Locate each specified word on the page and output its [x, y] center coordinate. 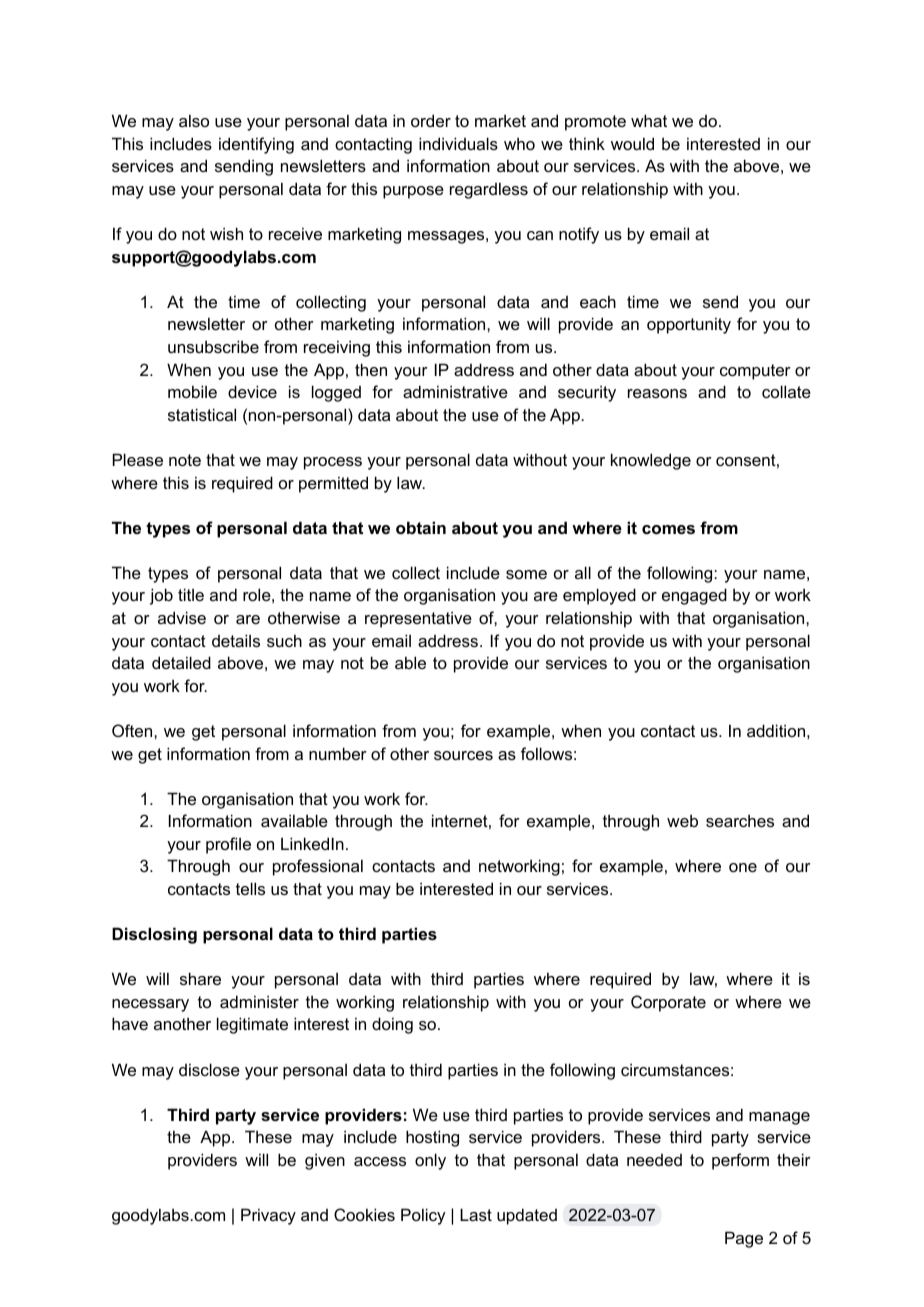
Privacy [268, 1216]
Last [476, 1214]
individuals [458, 143]
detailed [181, 662]
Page [744, 1239]
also [194, 120]
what [649, 120]
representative [418, 619]
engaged [694, 596]
